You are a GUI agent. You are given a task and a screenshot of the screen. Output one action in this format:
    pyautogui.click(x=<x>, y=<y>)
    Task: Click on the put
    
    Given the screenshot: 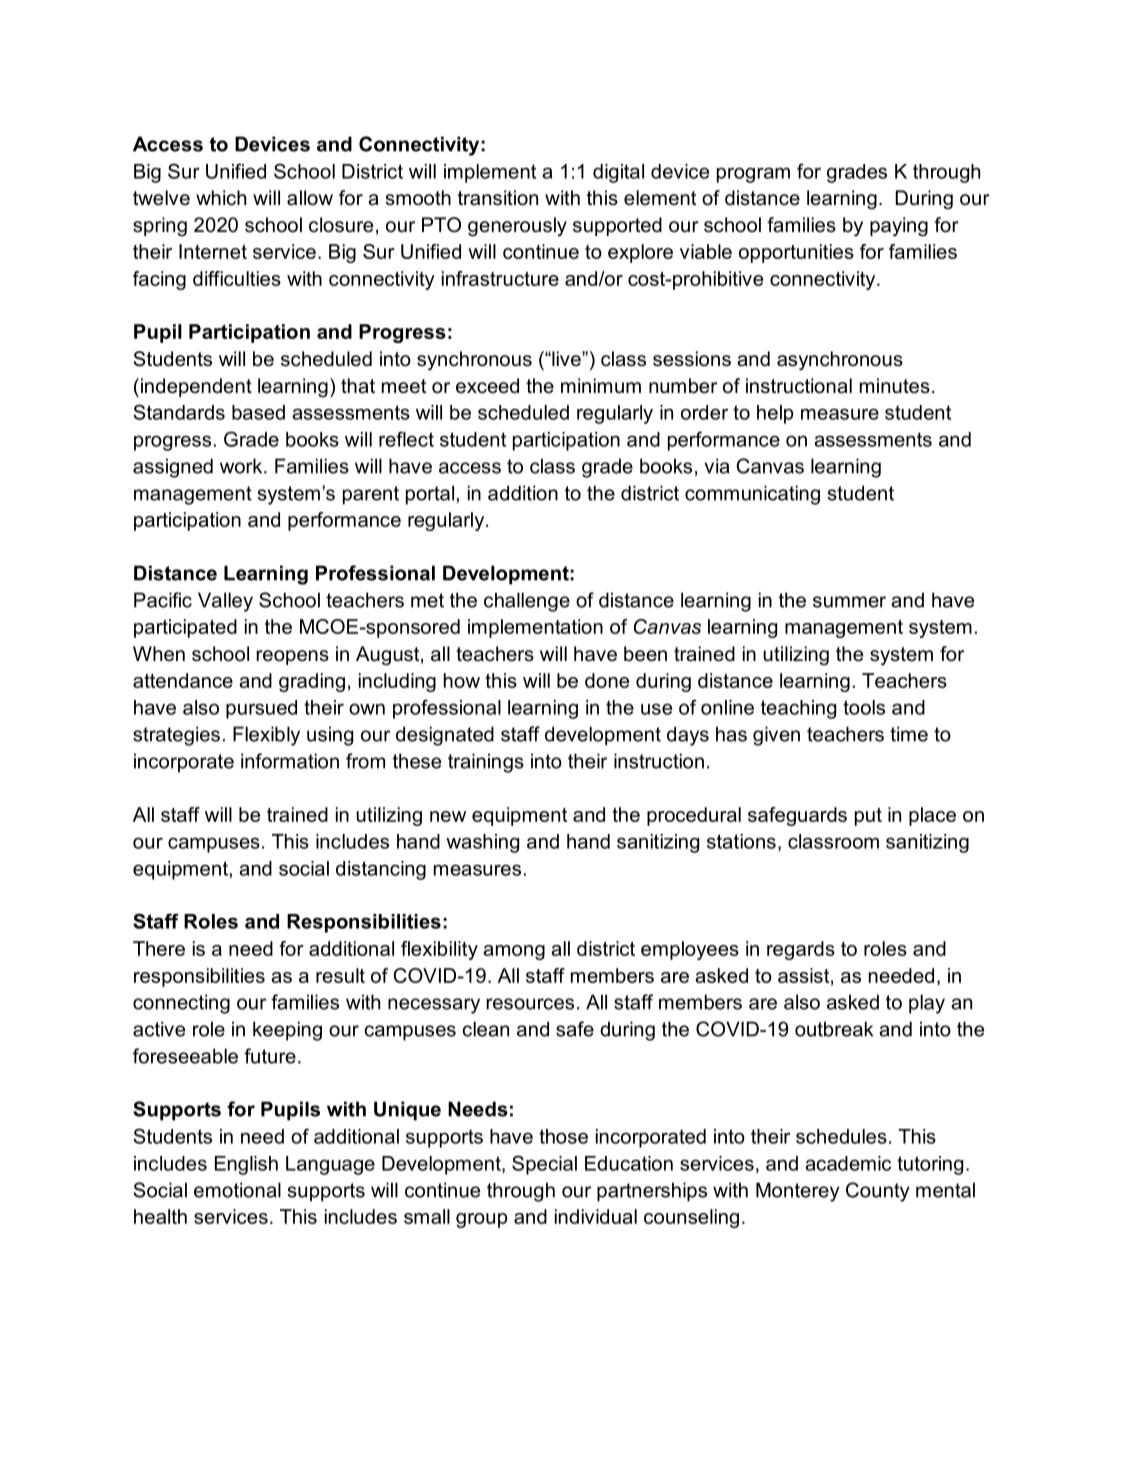 What is the action you would take?
    pyautogui.click(x=868, y=817)
